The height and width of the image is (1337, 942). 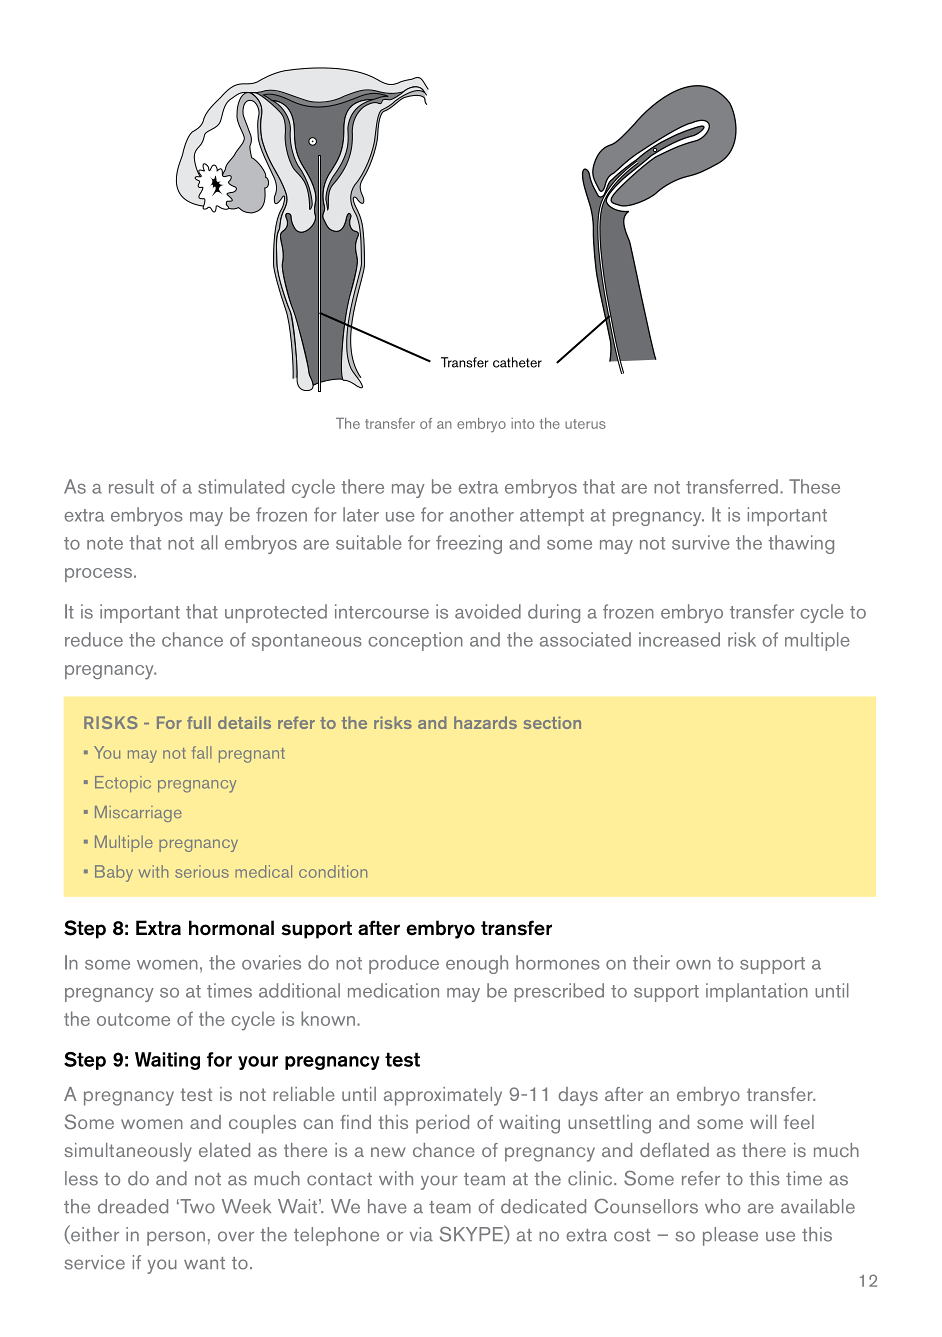 What do you see at coordinates (100, 575) in the image?
I see `process` at bounding box center [100, 575].
